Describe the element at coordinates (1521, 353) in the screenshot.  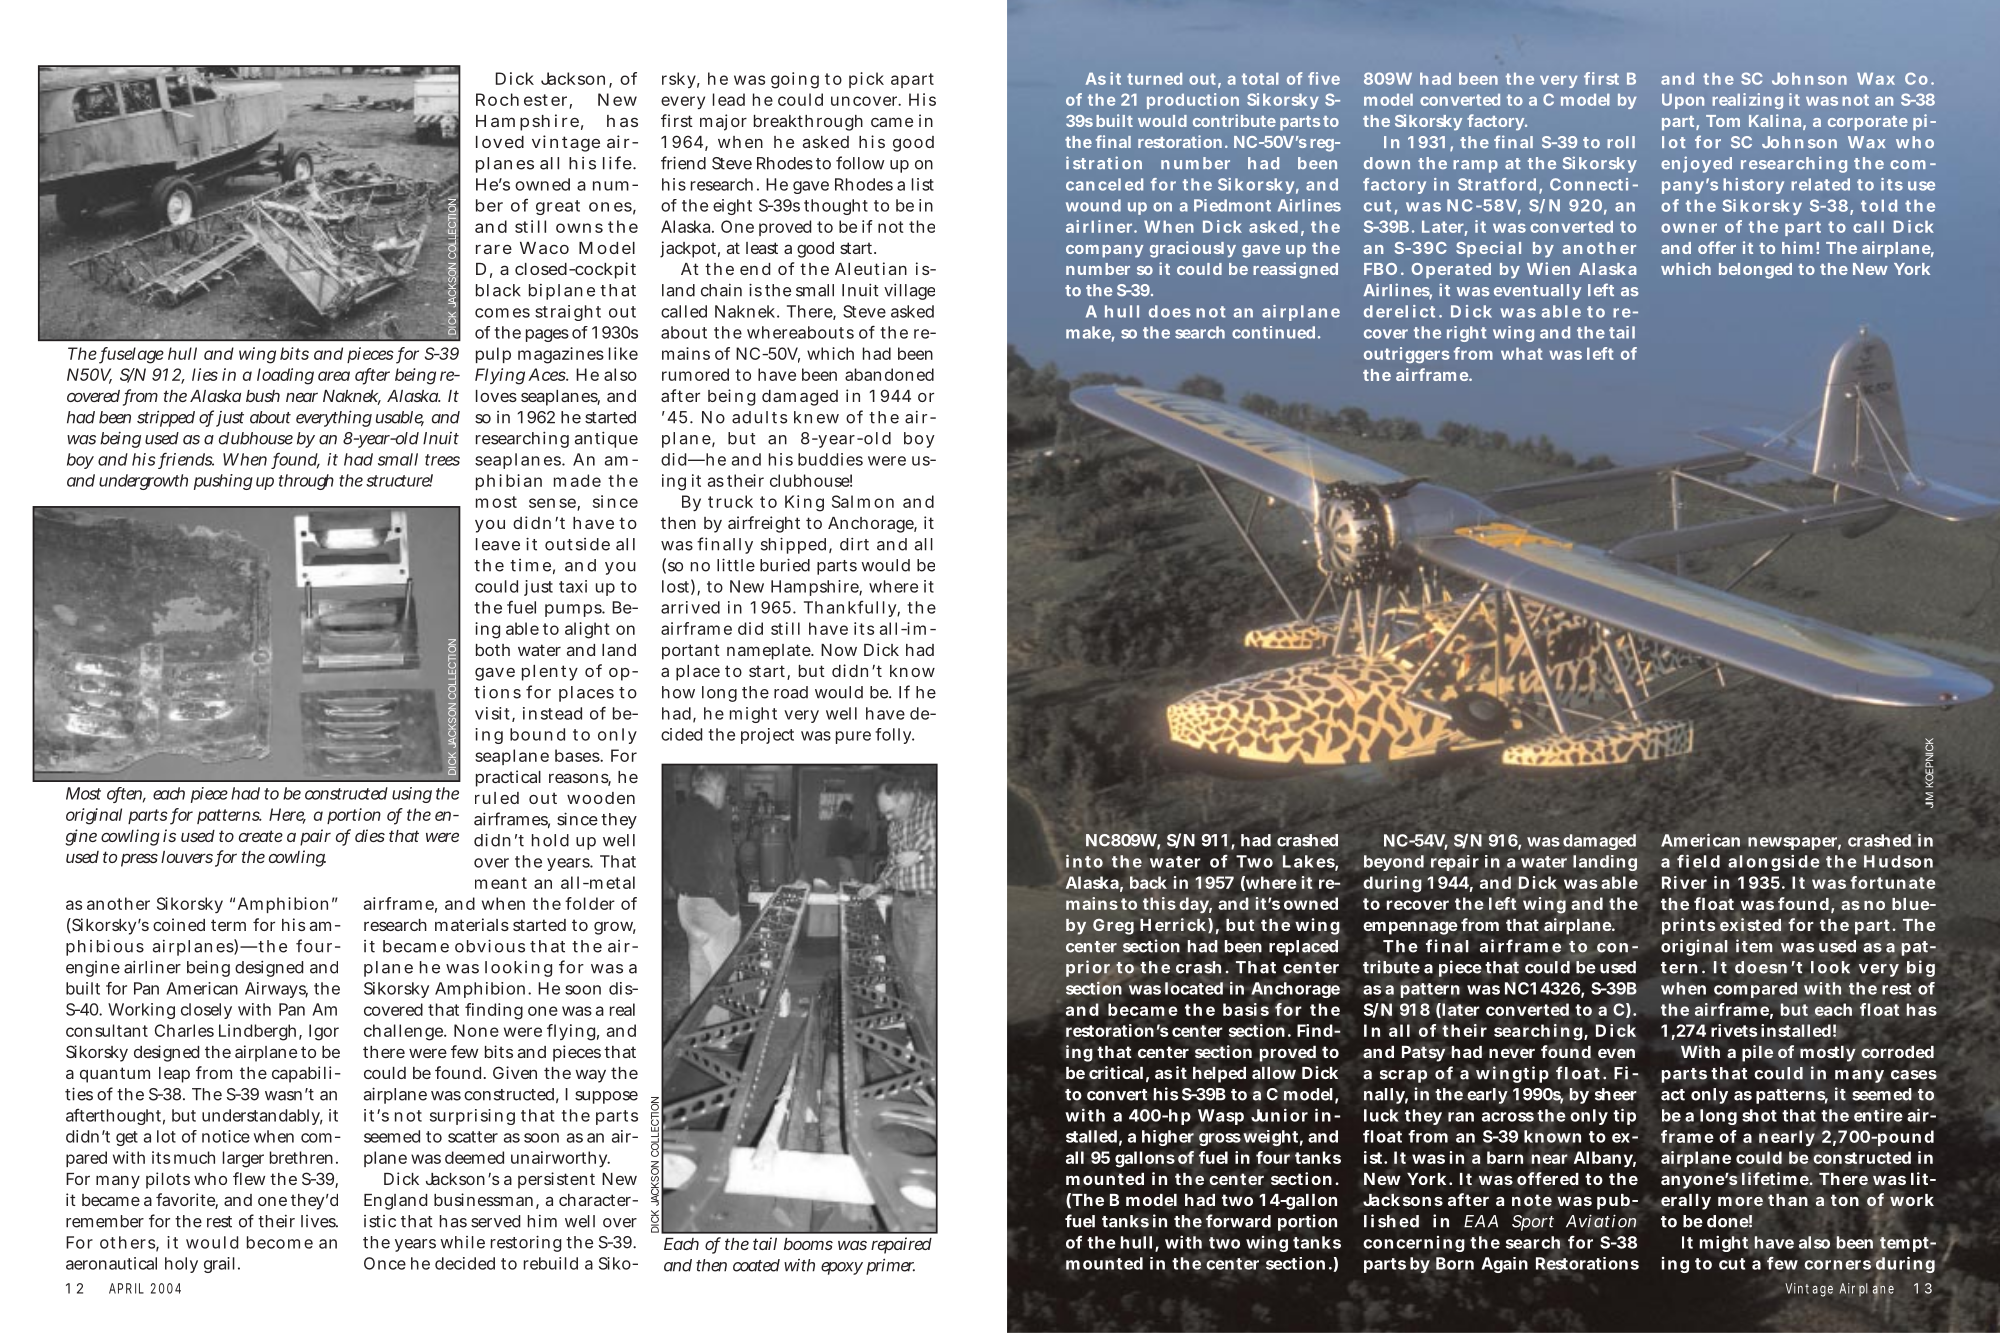
I see `what` at that location.
